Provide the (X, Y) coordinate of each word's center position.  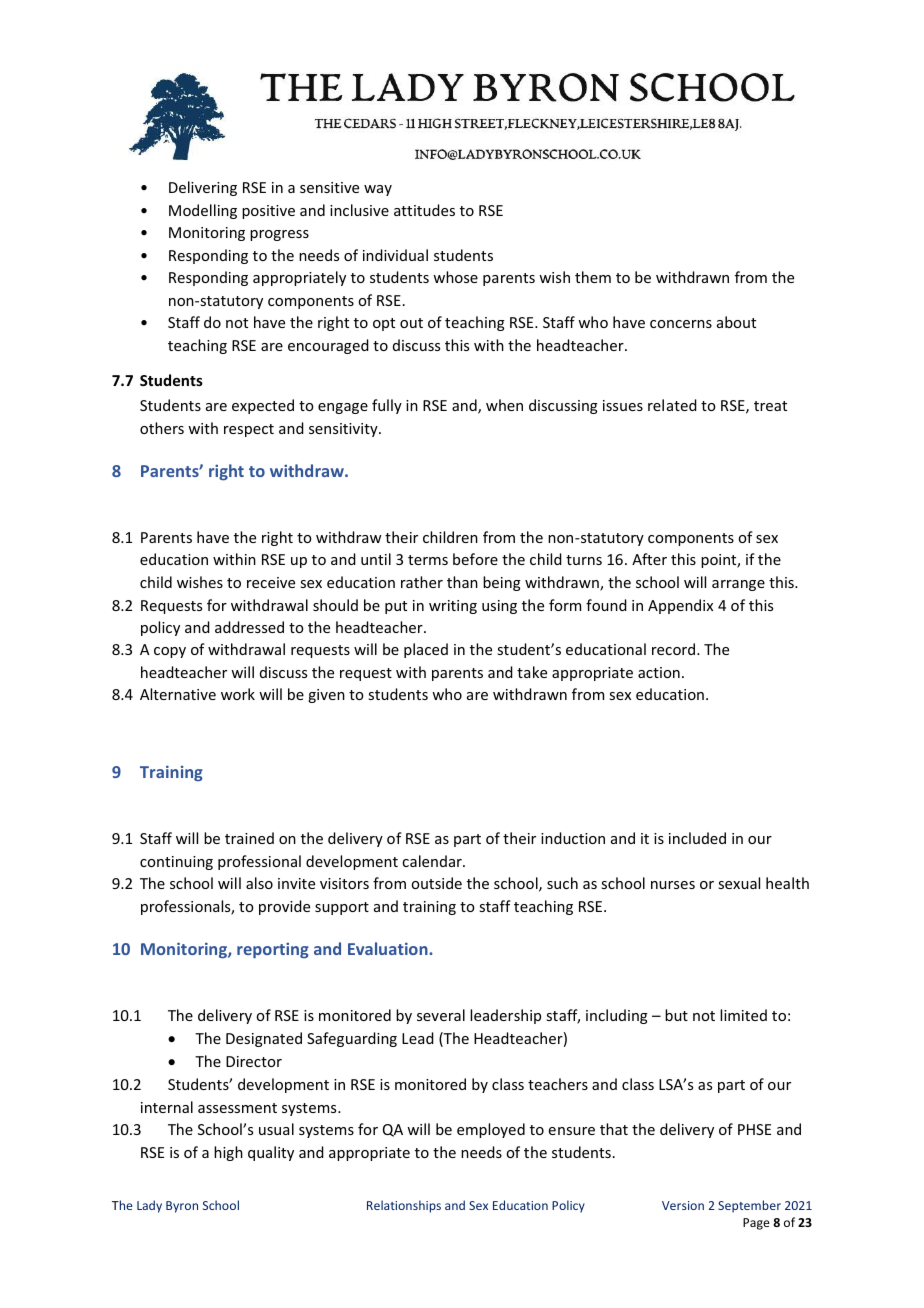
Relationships (404, 1206)
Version (683, 1205)
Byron (182, 1207)
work (238, 694)
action (659, 672)
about (736, 322)
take (532, 672)
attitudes (424, 210)
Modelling (203, 211)
